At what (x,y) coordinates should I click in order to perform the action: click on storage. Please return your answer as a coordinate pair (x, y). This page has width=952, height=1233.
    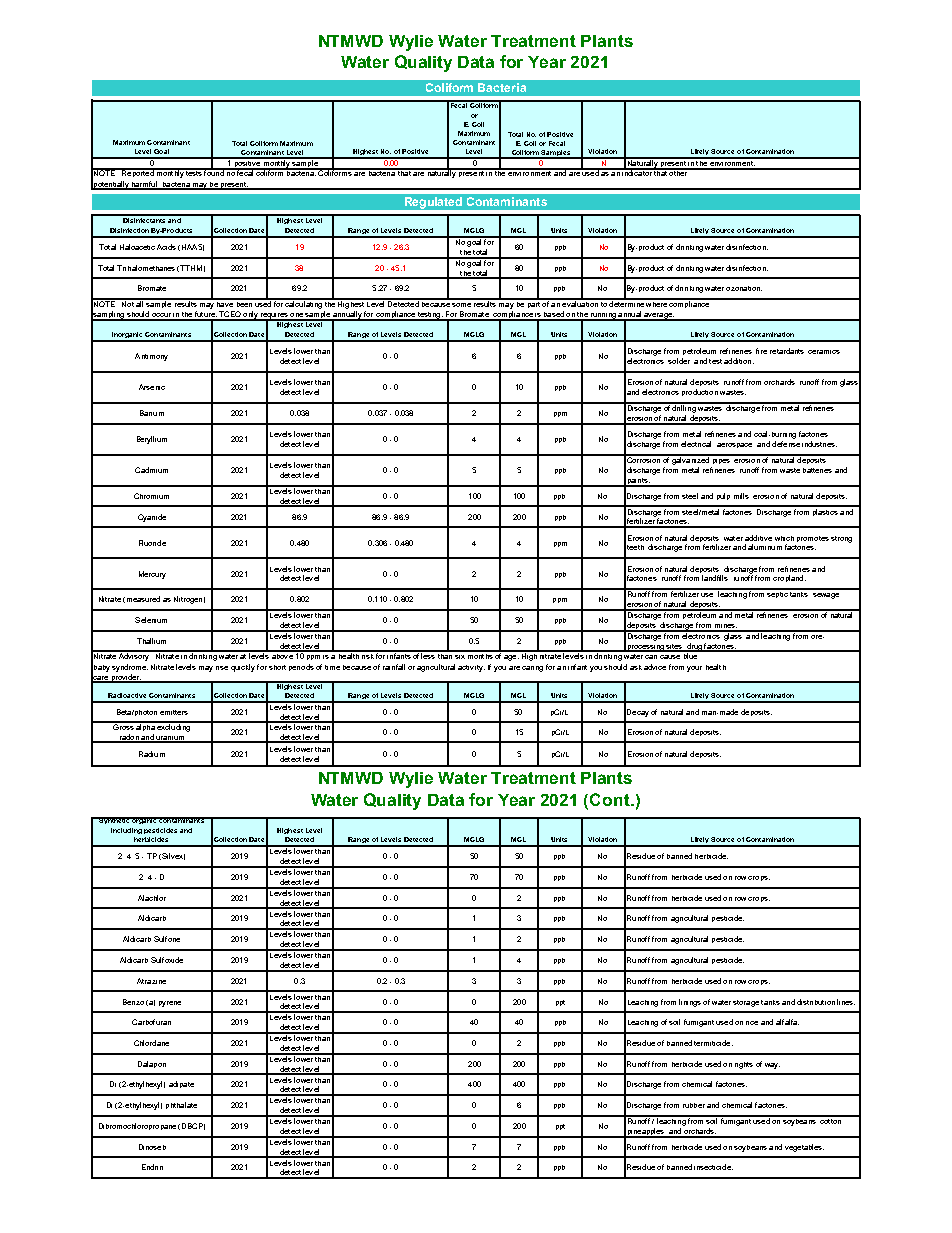
    Looking at the image, I should click on (746, 1003).
